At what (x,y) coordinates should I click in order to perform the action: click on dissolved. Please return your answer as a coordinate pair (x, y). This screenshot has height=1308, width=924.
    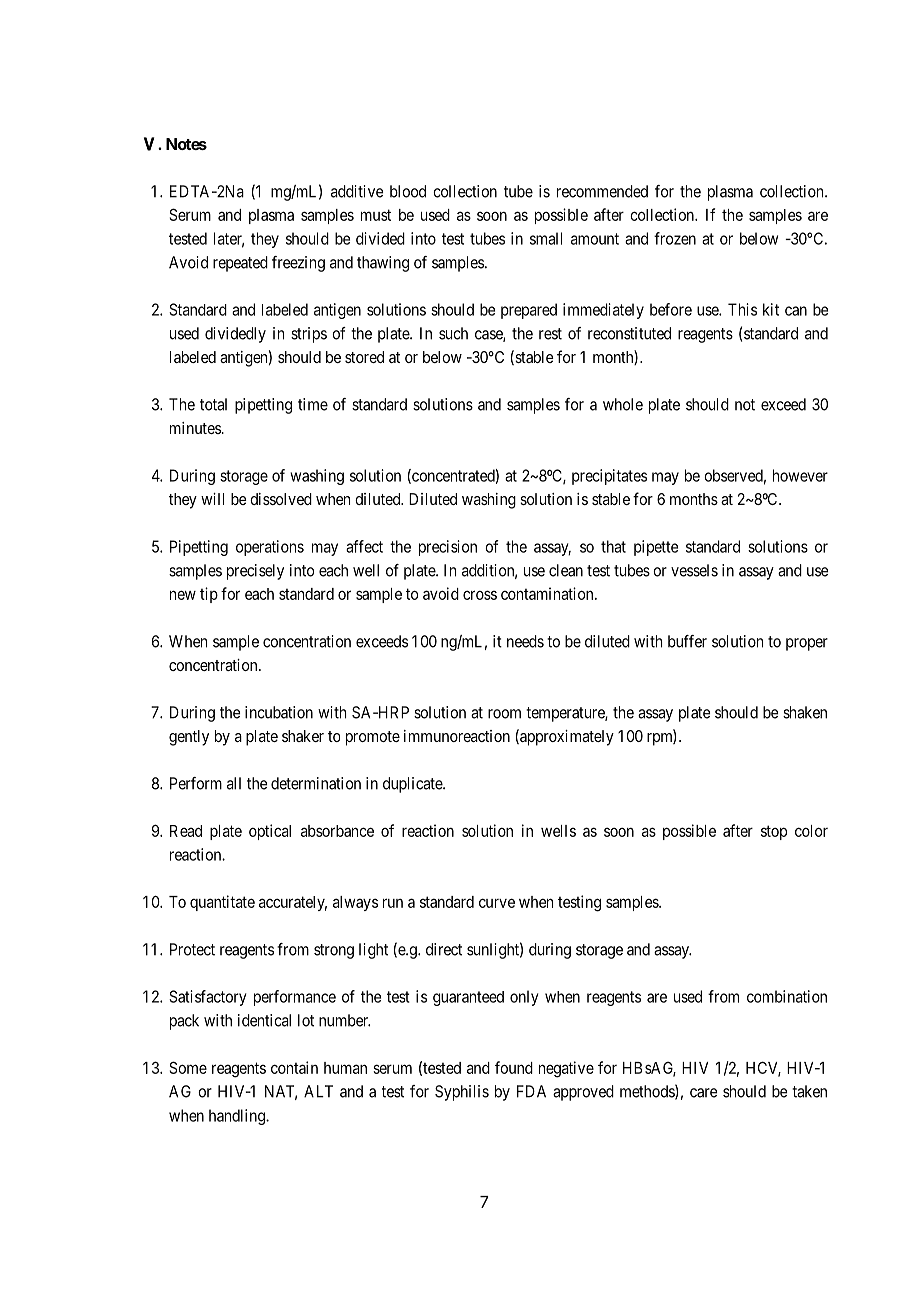
    Looking at the image, I should click on (281, 499).
